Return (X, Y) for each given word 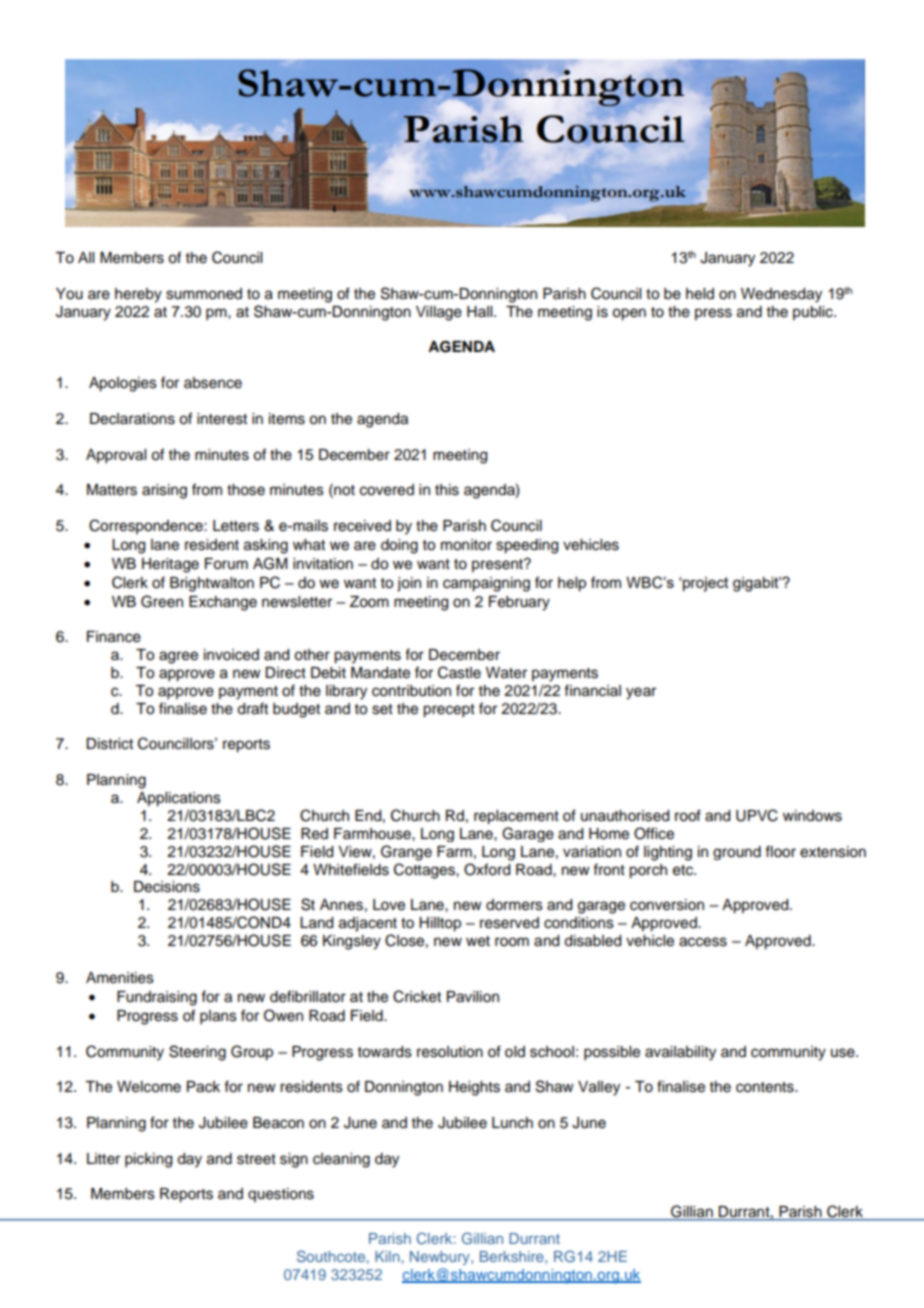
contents (766, 1087)
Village (439, 313)
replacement (516, 817)
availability (680, 1053)
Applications (179, 799)
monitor (466, 545)
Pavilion (473, 997)
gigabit (757, 584)
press (713, 314)
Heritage (170, 565)
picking (148, 1160)
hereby (138, 295)
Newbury (441, 1258)
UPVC (757, 815)
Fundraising (157, 998)
